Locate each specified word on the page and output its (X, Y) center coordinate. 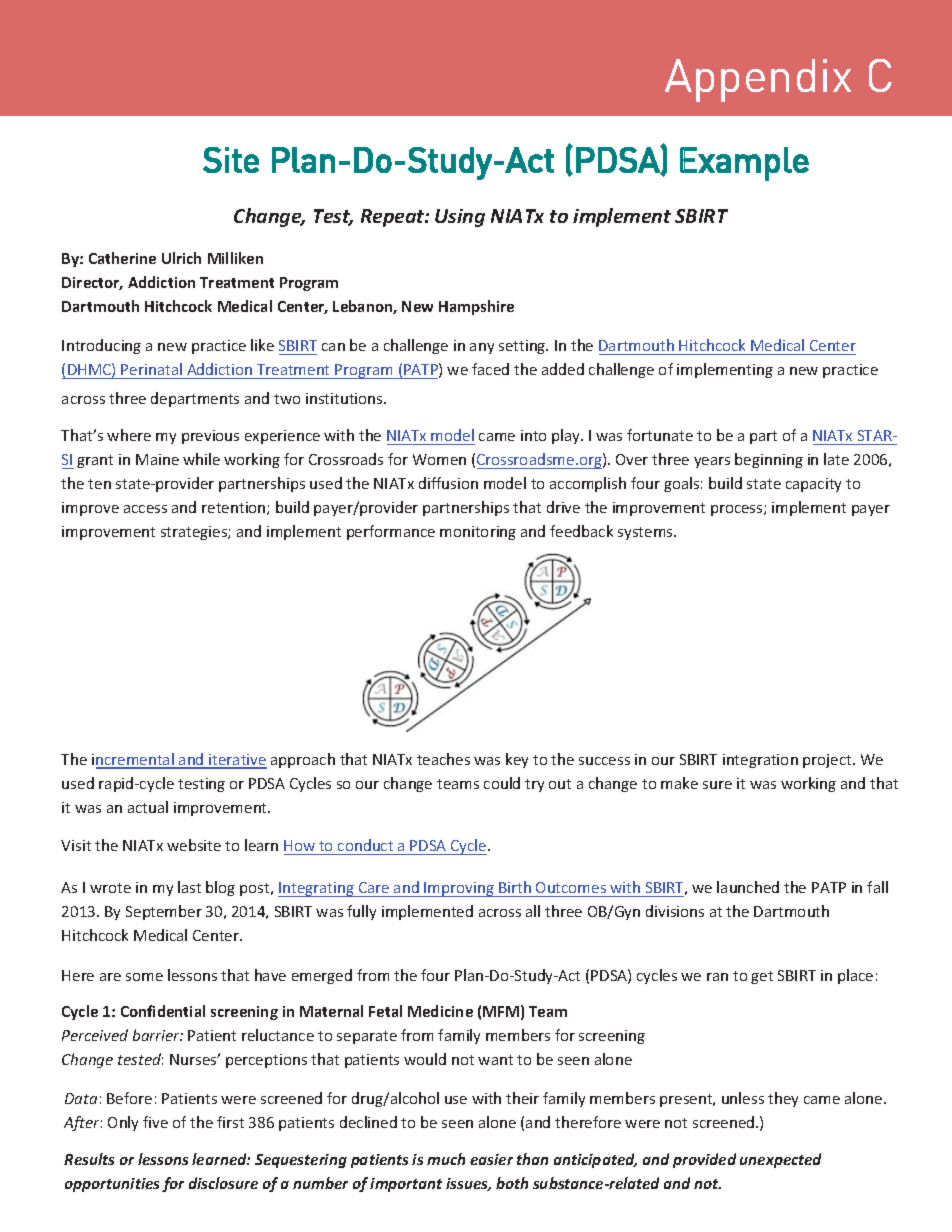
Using (460, 218)
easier (491, 1159)
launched (748, 887)
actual (148, 807)
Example (744, 164)
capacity (813, 485)
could (502, 783)
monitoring (478, 533)
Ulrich (181, 258)
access (145, 509)
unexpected (780, 1160)
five (155, 1122)
